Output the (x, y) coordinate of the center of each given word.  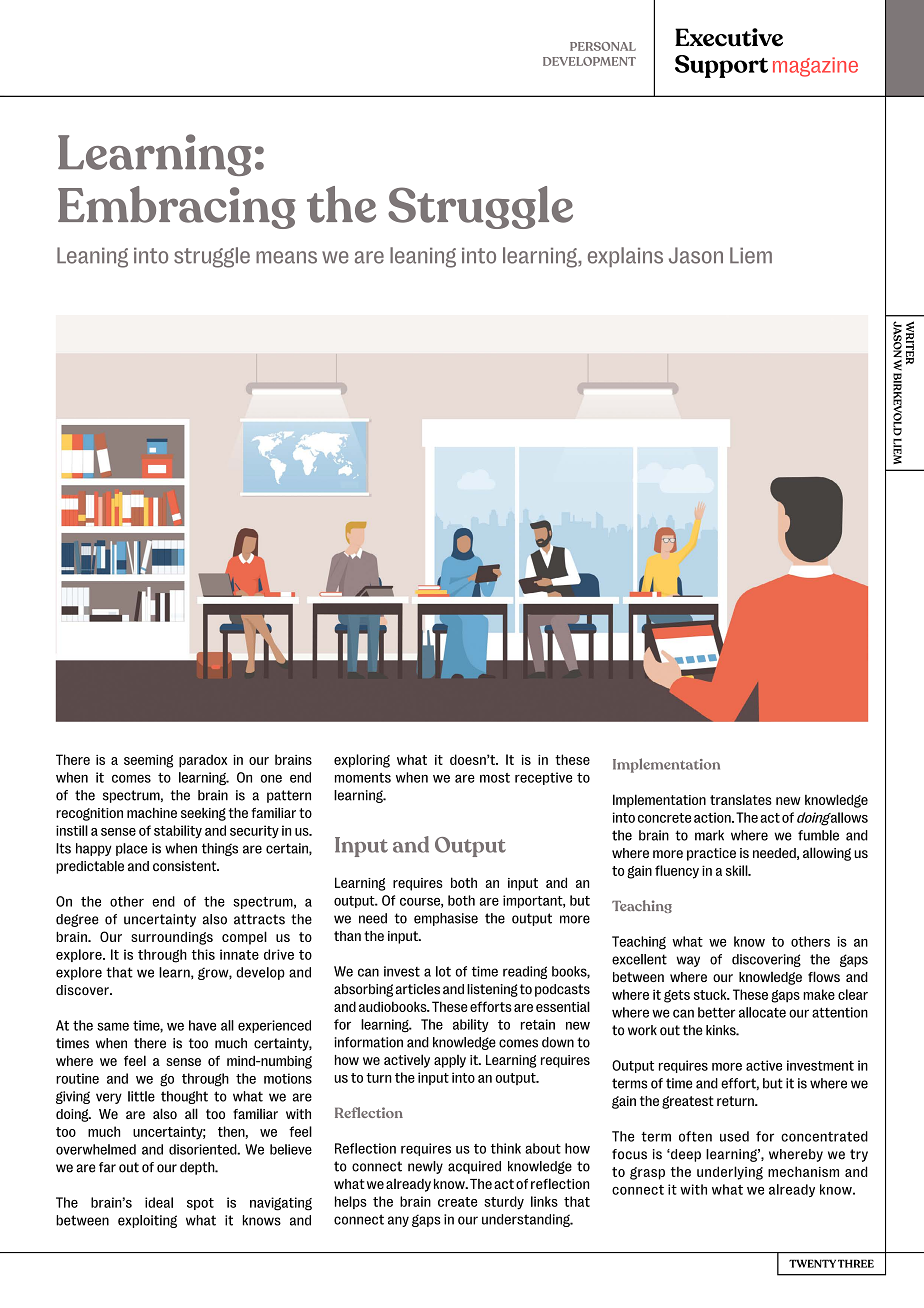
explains (625, 257)
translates (741, 799)
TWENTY (812, 1263)
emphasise (446, 919)
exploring (362, 761)
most (495, 778)
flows (824, 976)
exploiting (147, 1221)
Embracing (177, 207)
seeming (148, 761)
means (286, 257)
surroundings (172, 938)
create (457, 1202)
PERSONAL (603, 46)
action (713, 817)
